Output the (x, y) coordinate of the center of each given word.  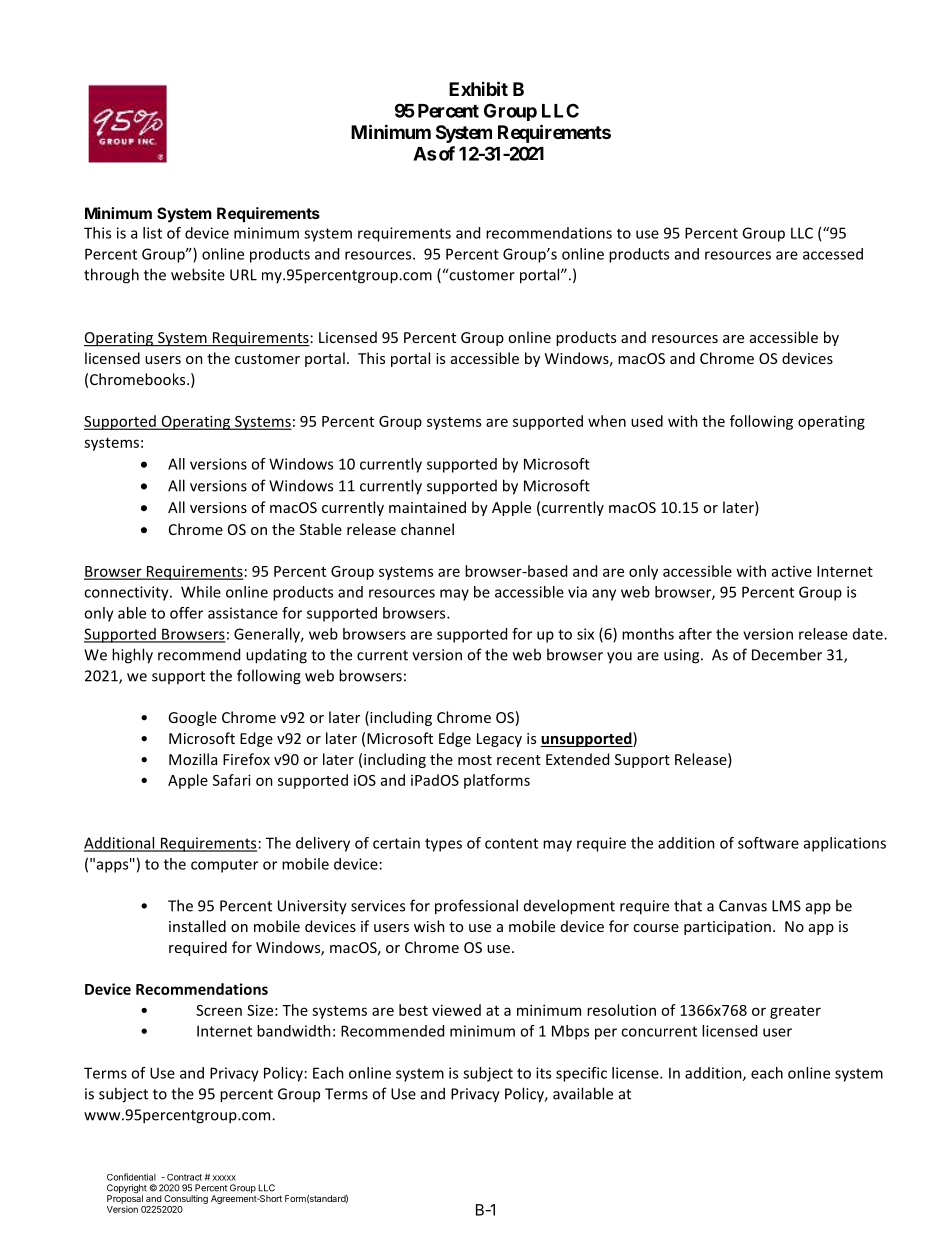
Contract (184, 1177)
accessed (833, 254)
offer (186, 613)
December (787, 654)
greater (795, 1012)
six (585, 634)
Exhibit (478, 88)
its (543, 1073)
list (152, 233)
